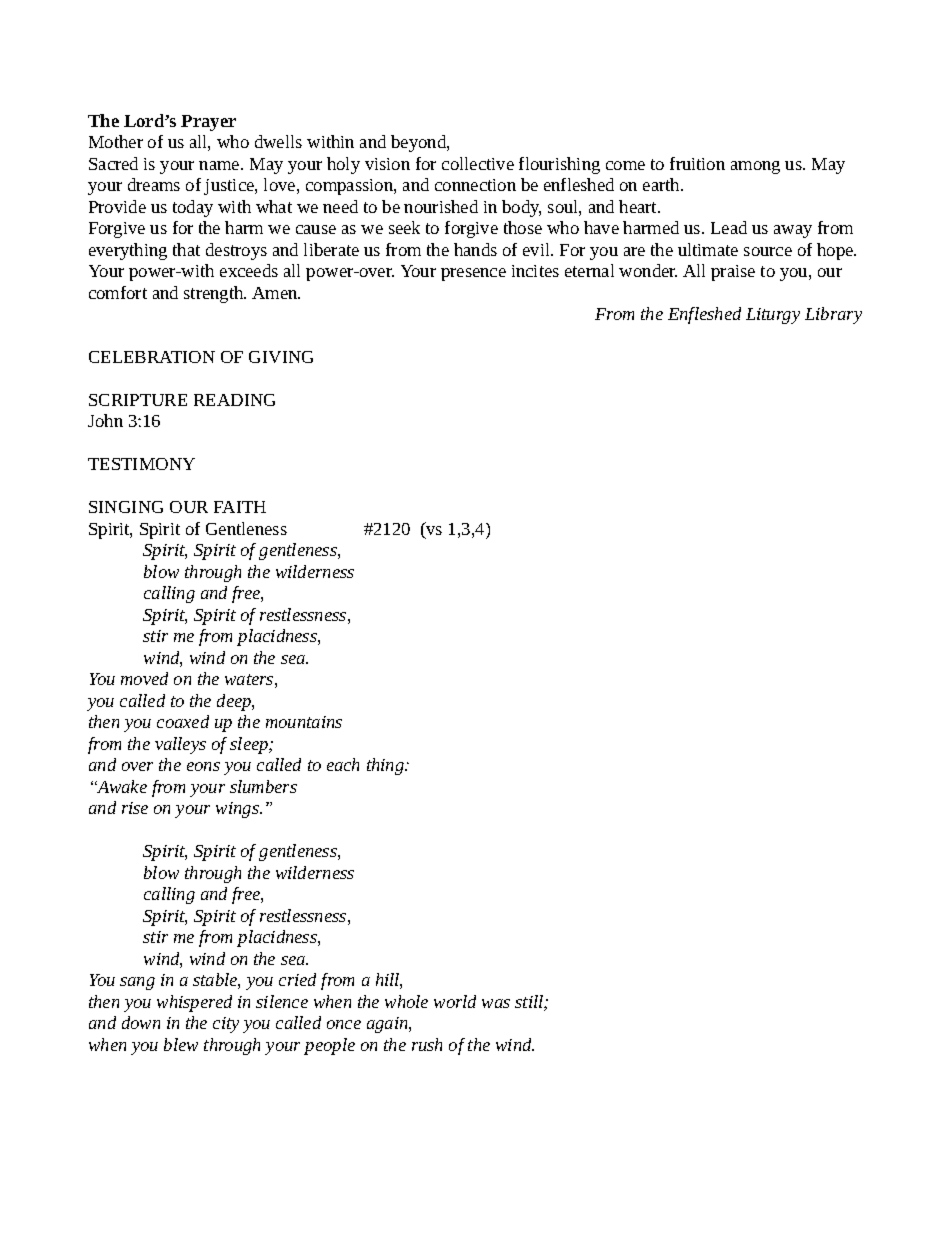 Image resolution: width=952 pixels, height=1233 pixels. I want to click on Liturgy, so click(773, 316).
